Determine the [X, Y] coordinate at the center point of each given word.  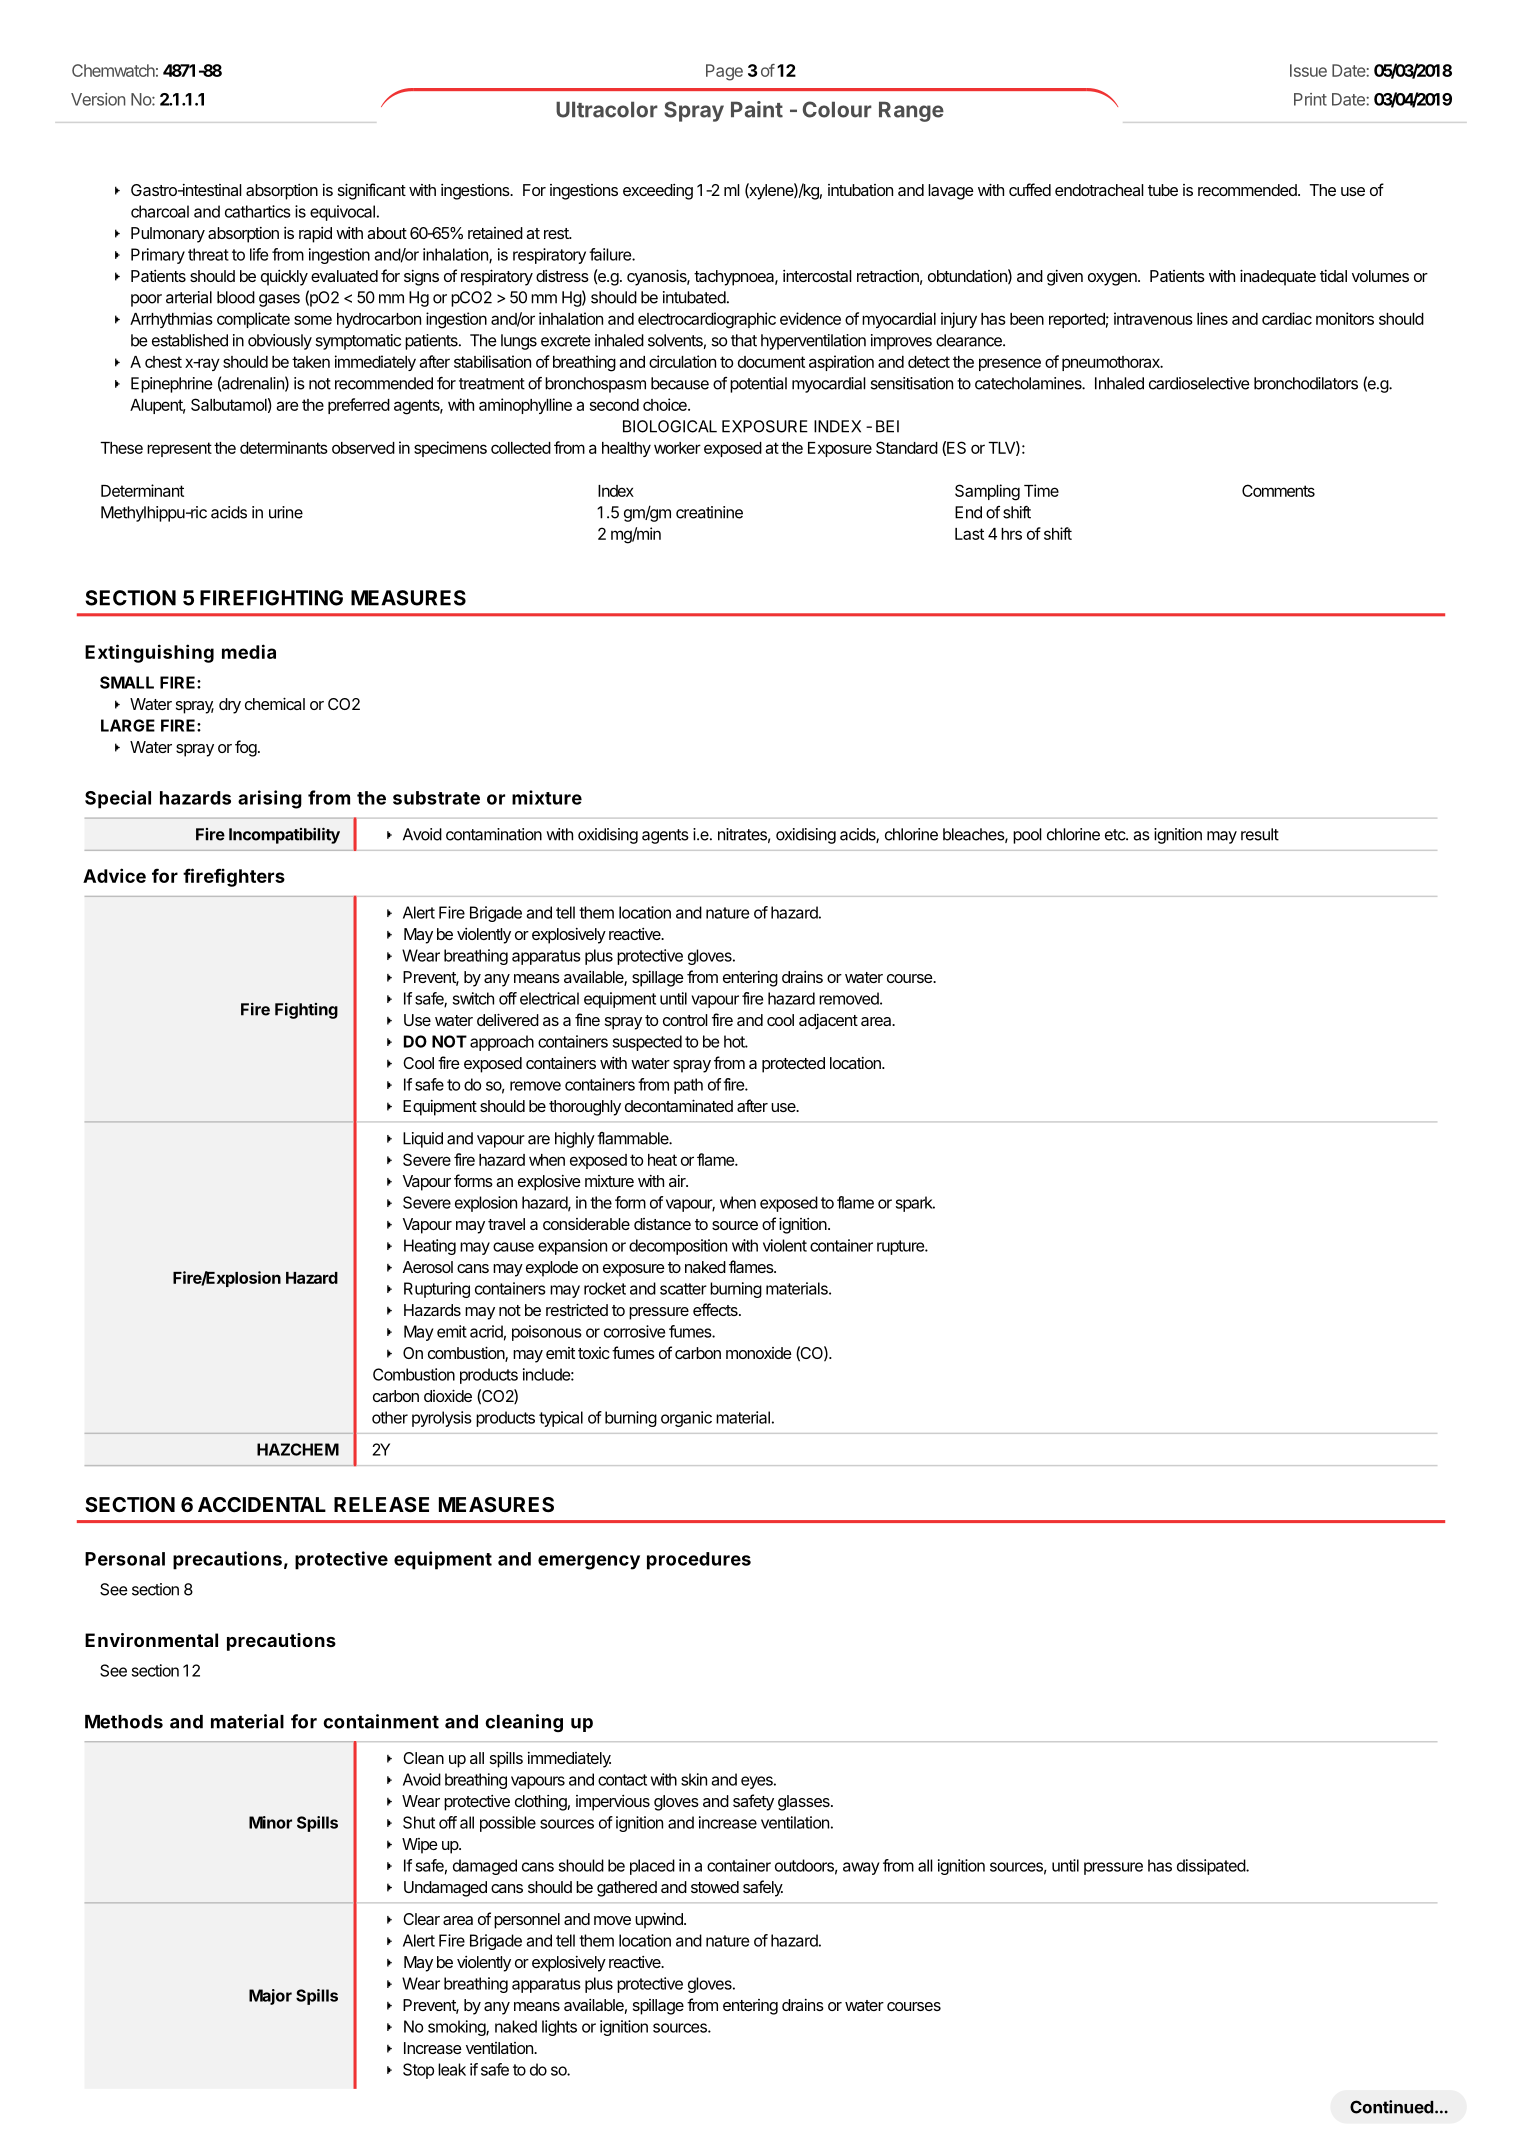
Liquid [423, 1140]
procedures [699, 1561]
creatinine [709, 512]
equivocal [342, 213]
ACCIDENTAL [262, 1504]
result [1260, 834]
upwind [660, 1921]
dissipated [1212, 1867]
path [688, 1086]
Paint [757, 109]
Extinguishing [149, 653]
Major [270, 1997]
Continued [1391, 2107]
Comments [1278, 490]
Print [1310, 99]
